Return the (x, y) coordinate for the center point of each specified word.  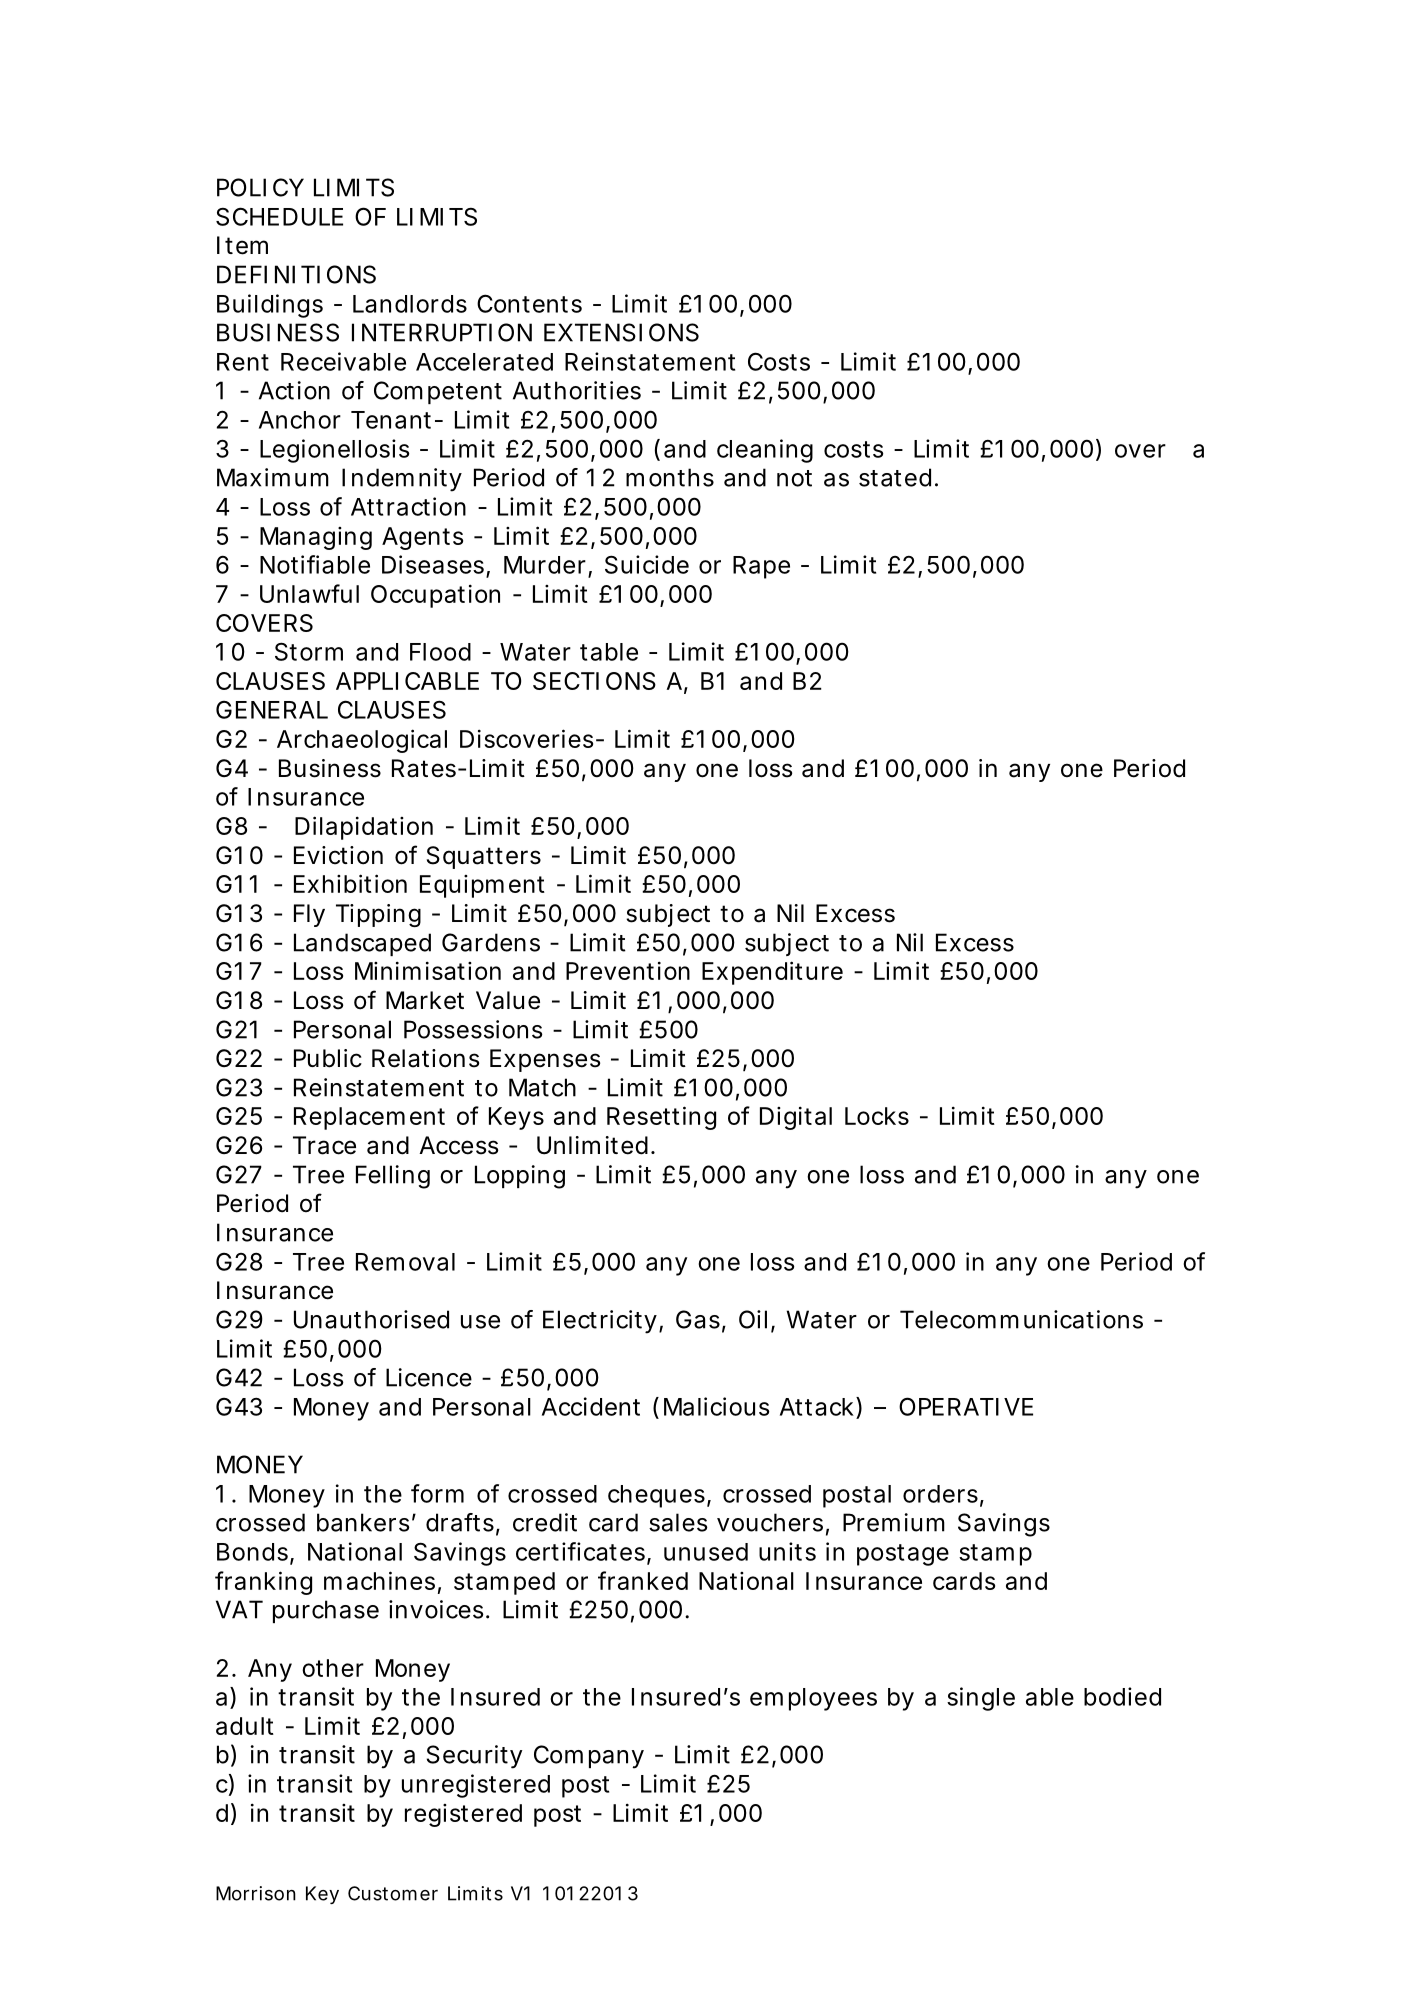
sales (678, 1522)
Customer (393, 1893)
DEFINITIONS (296, 274)
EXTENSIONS (621, 332)
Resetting (661, 1118)
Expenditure (772, 973)
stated (895, 477)
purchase (326, 1611)
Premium (894, 1522)
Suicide (647, 564)
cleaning (765, 451)
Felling (393, 1177)
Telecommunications (1021, 1319)
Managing (316, 538)
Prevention (628, 970)
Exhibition (350, 883)
